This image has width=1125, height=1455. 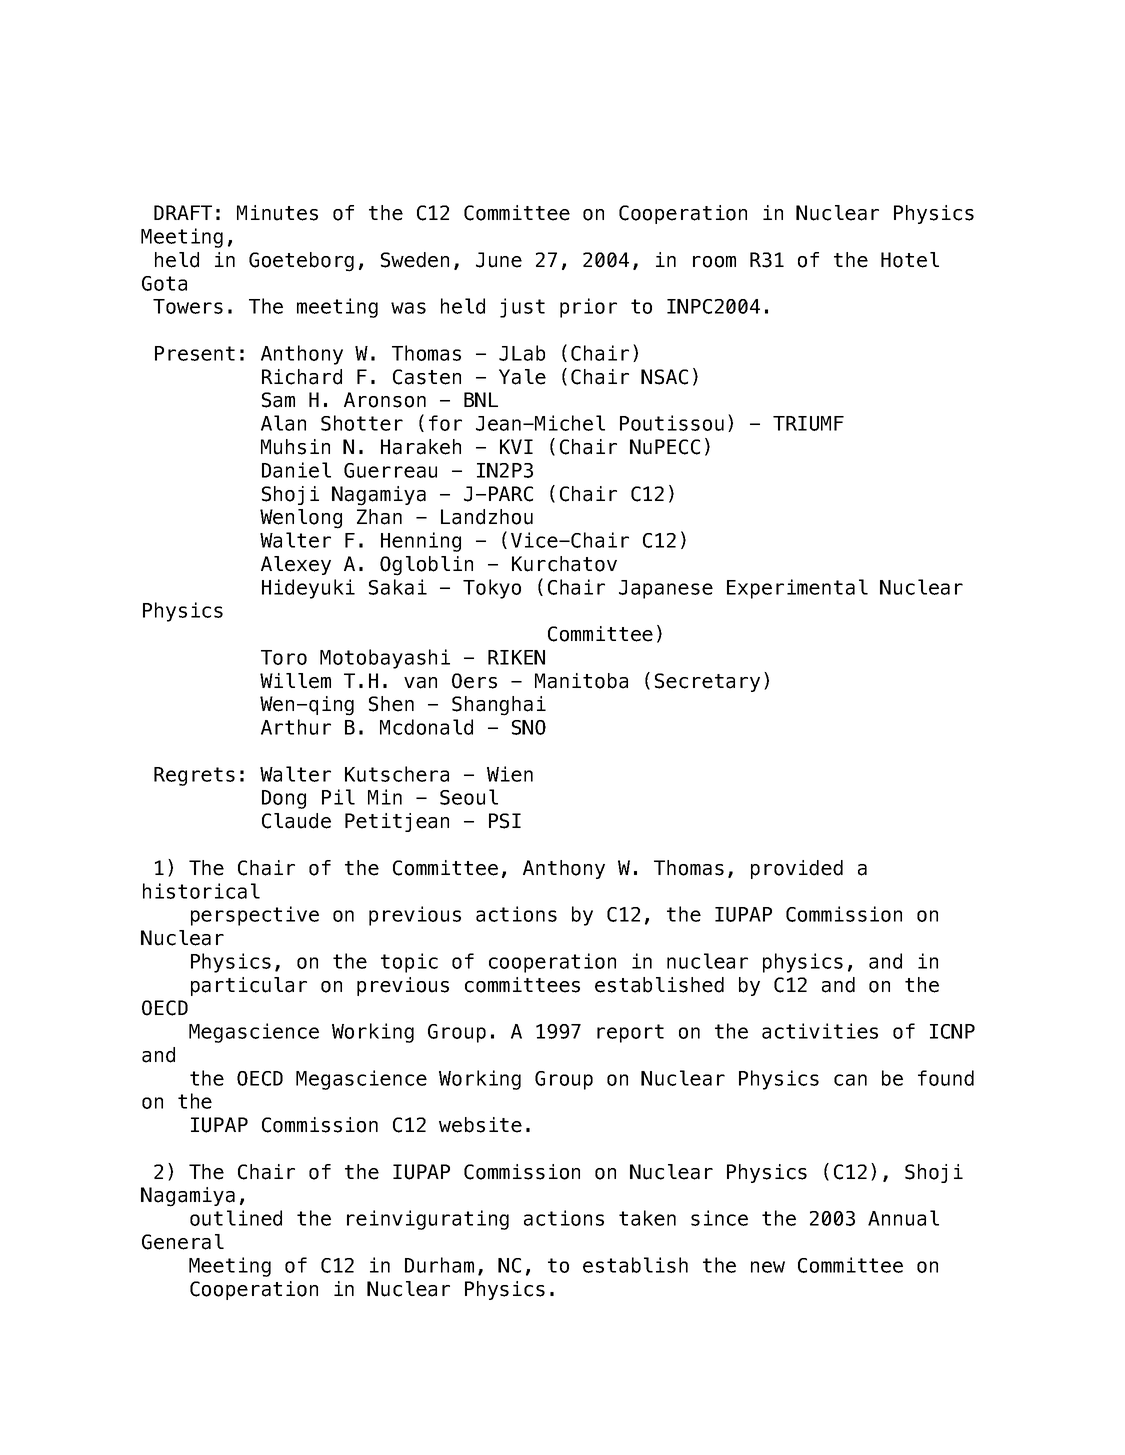 What do you see at coordinates (630, 1033) in the image?
I see `report` at bounding box center [630, 1033].
